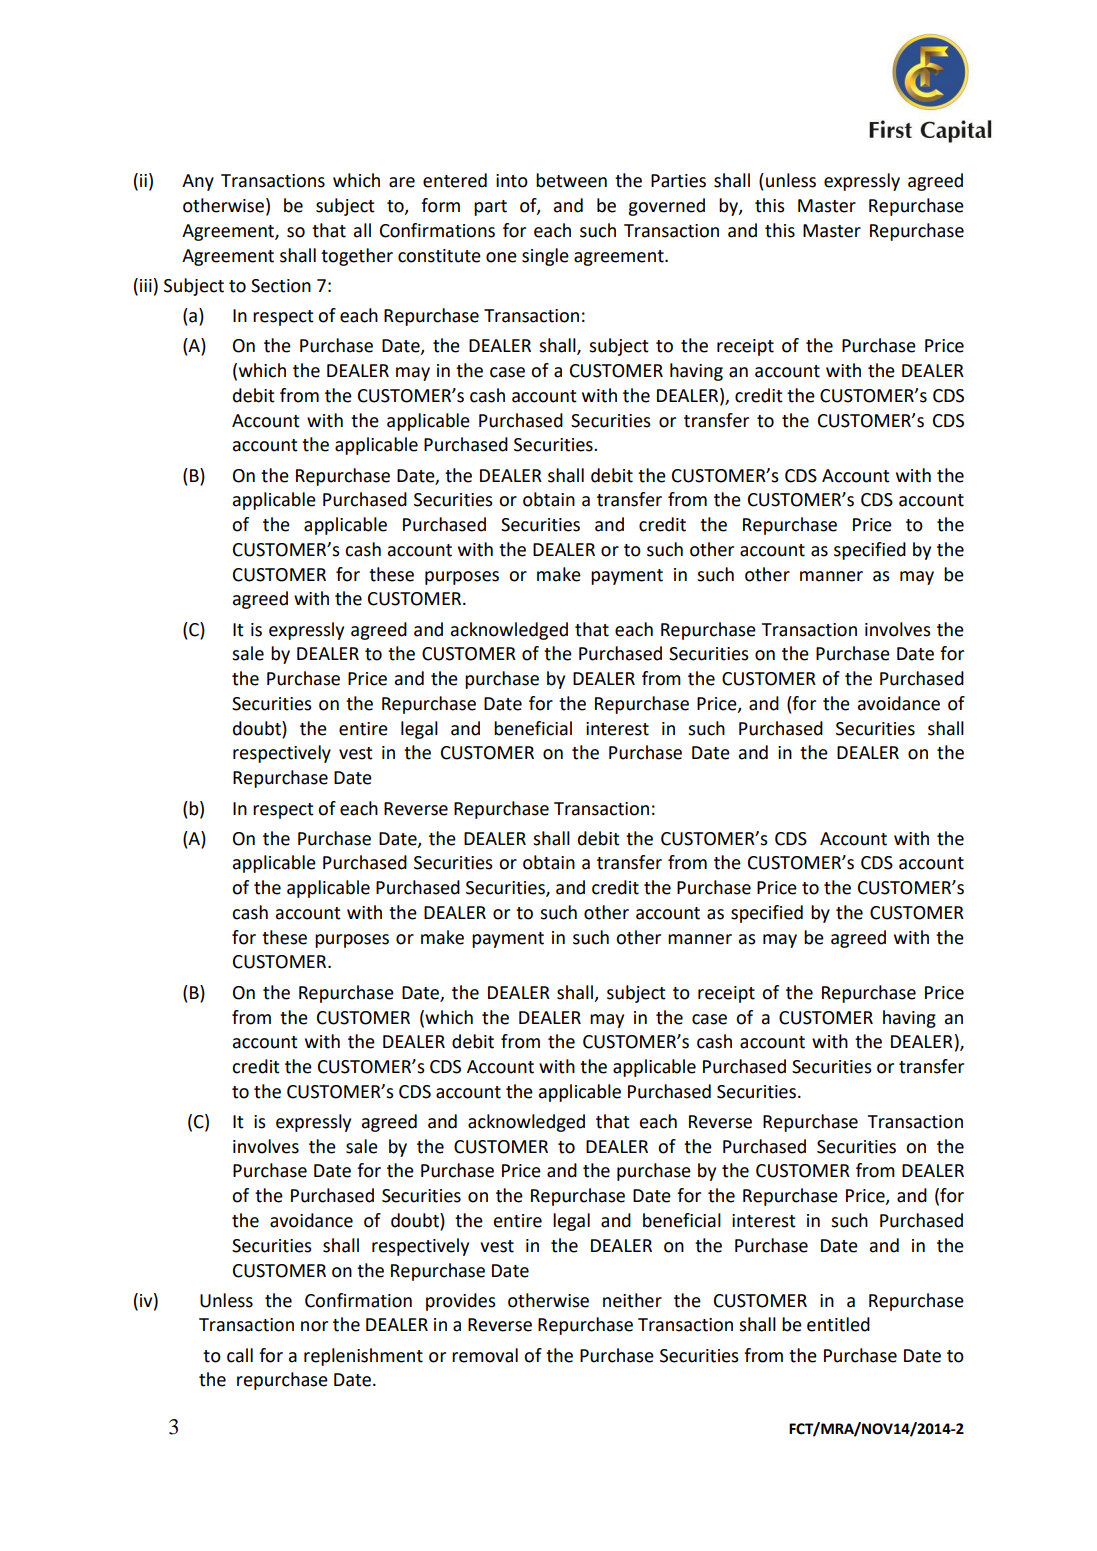 This screenshot has width=1097, height=1551. What do you see at coordinates (198, 182) in the screenshot?
I see `Any` at bounding box center [198, 182].
